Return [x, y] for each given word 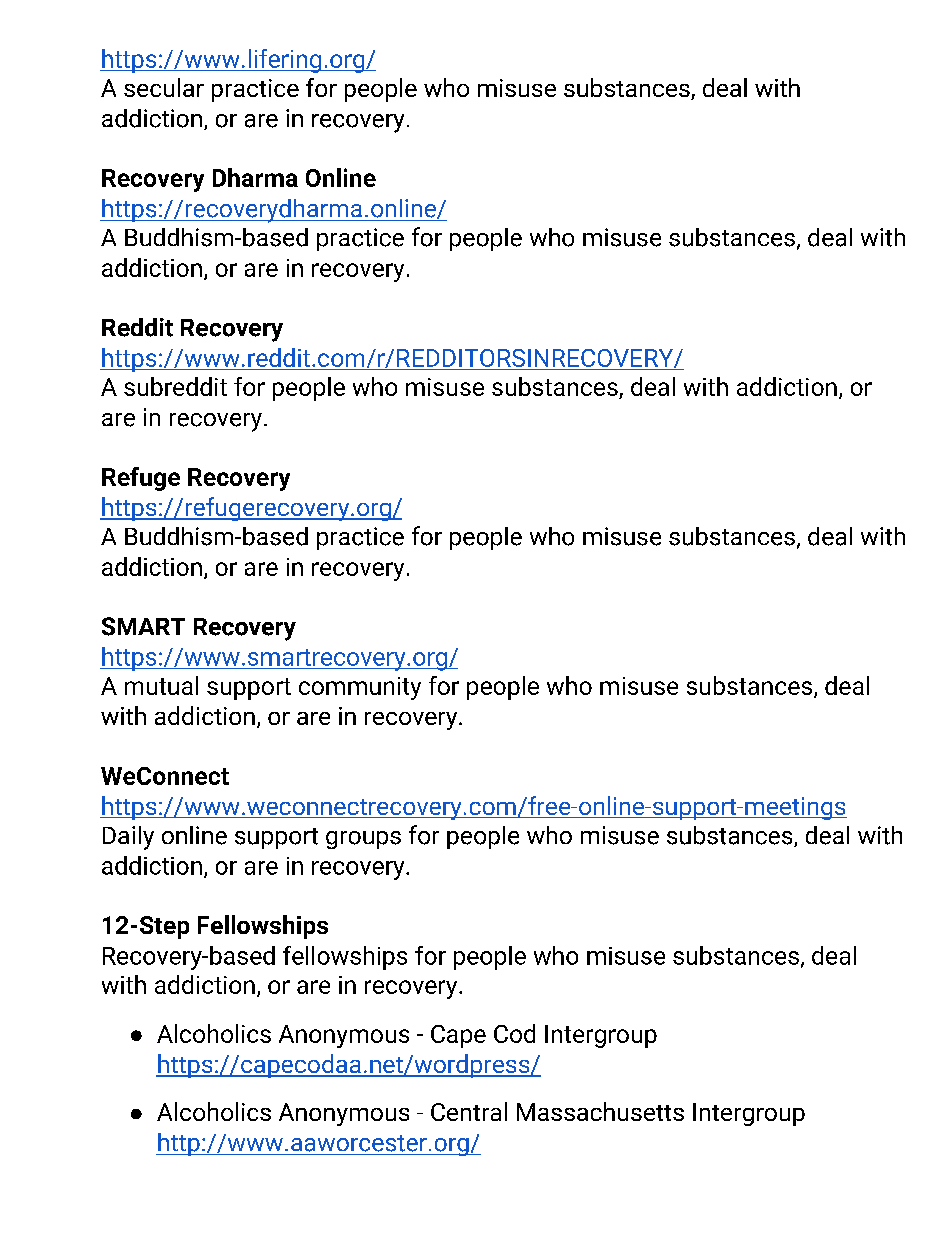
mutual [161, 685]
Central [469, 1111]
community [360, 688]
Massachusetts [600, 1111]
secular [164, 87]
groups [363, 840]
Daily [128, 838]
